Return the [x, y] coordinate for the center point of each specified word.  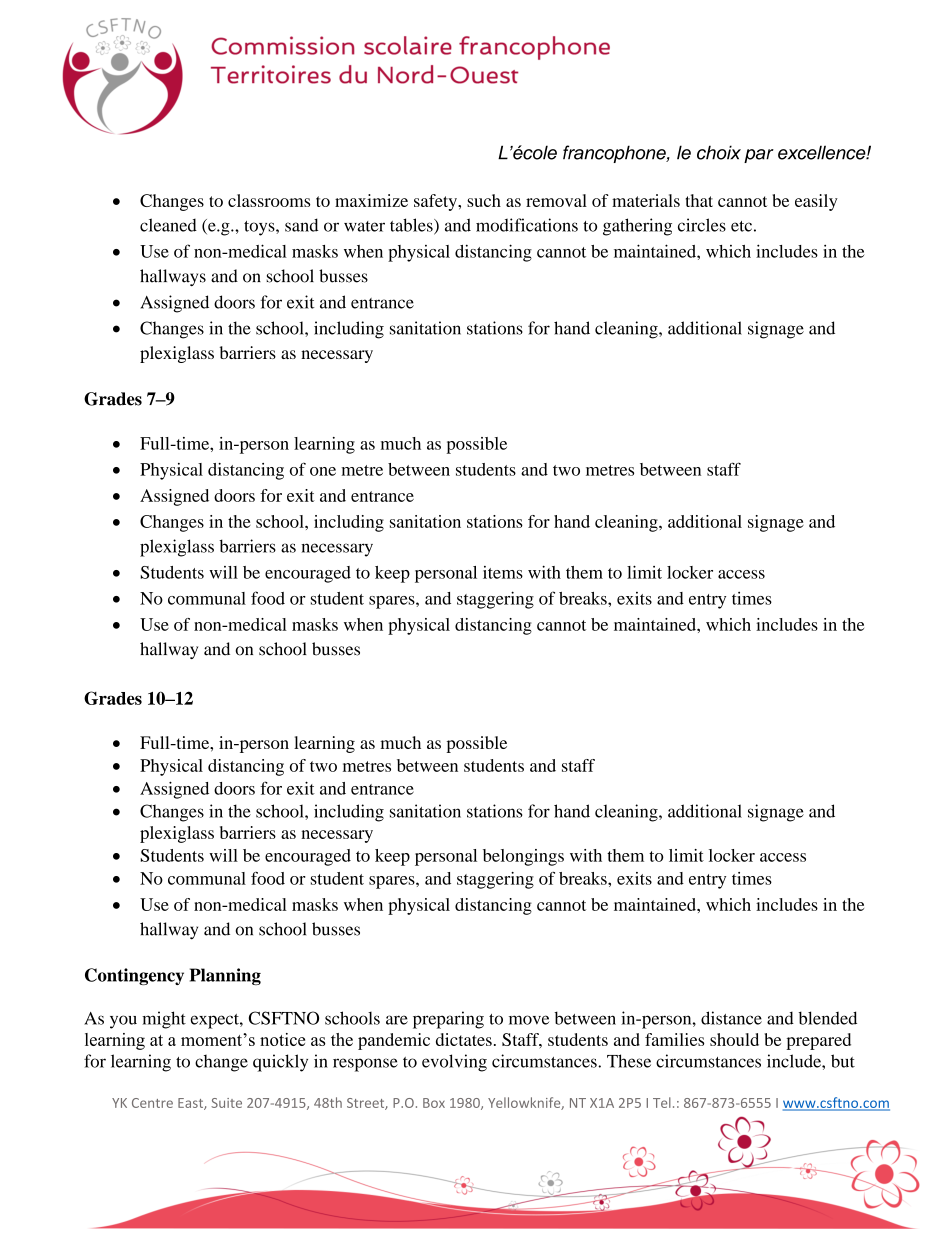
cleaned [168, 225]
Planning [225, 976]
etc [741, 226]
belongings [523, 857]
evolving [454, 1063]
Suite [226, 1103]
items [503, 572]
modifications [527, 225]
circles [702, 225]
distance [731, 1018]
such [484, 200]
